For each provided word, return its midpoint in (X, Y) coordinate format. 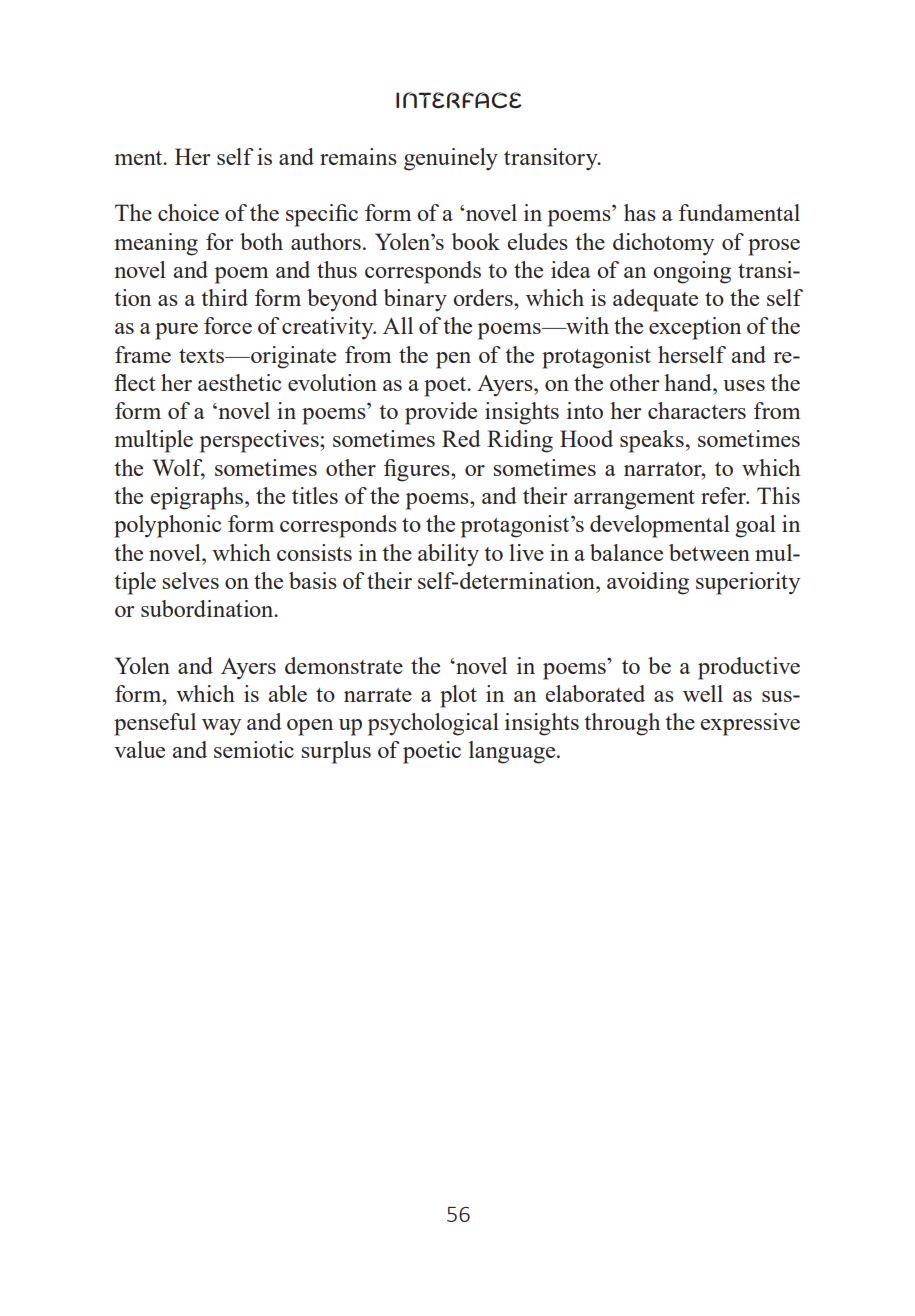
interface (459, 100)
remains (358, 156)
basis (313, 580)
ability (448, 555)
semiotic (254, 749)
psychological (433, 724)
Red (461, 438)
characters (697, 410)
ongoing (692, 272)
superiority (748, 583)
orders (484, 297)
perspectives (260, 441)
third (224, 297)
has (640, 212)
